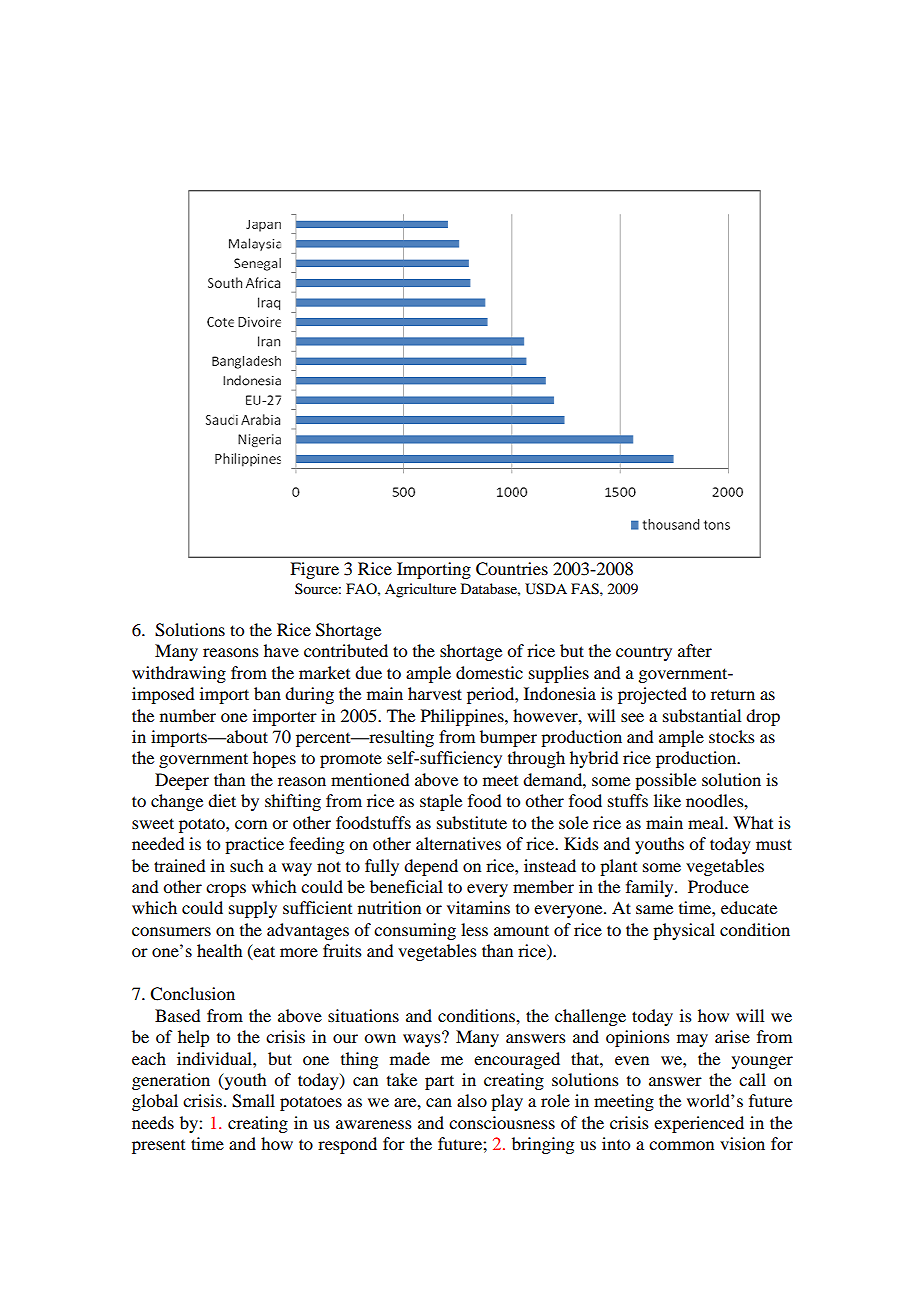 The image size is (924, 1308). Describe the element at coordinates (718, 886) in the page. I see `Produce` at that location.
